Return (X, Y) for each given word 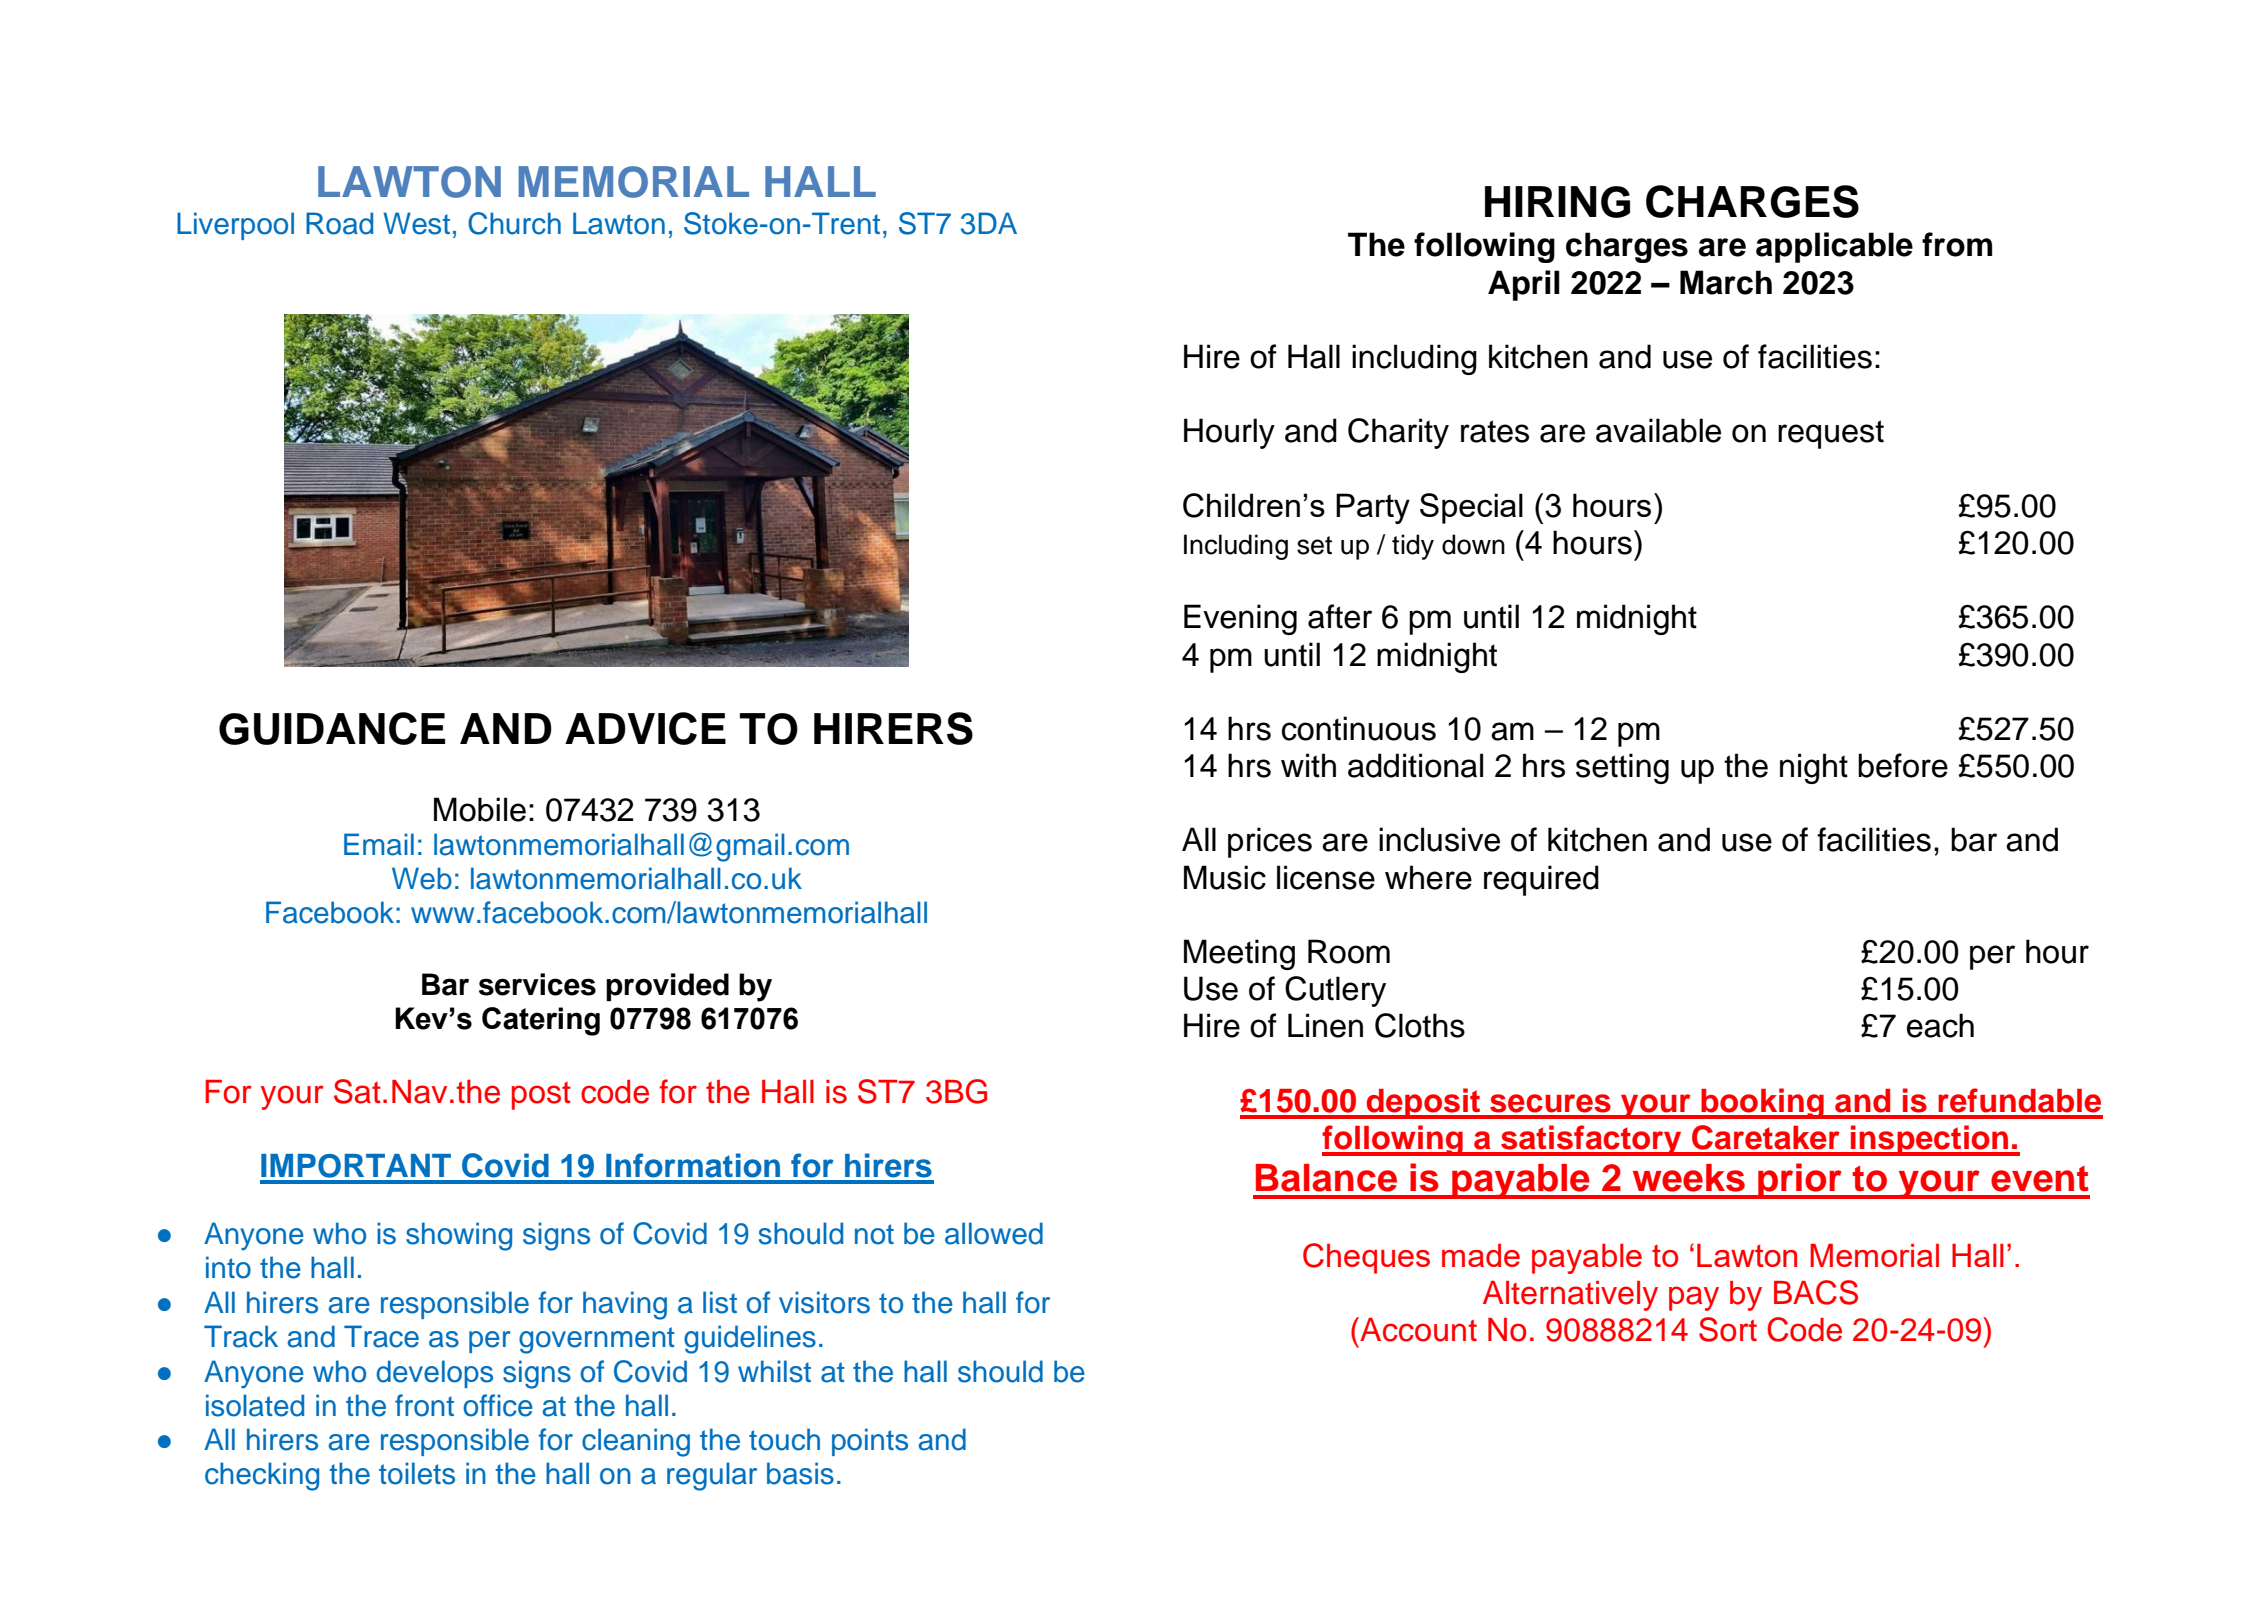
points (870, 1442)
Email (379, 844)
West (416, 223)
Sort (1728, 1329)
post (541, 1096)
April (1524, 285)
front (424, 1405)
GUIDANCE (332, 728)
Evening (1240, 619)
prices (1270, 842)
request (1831, 434)
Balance (1326, 1178)
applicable (1834, 247)
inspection (1930, 1140)
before (1903, 765)
